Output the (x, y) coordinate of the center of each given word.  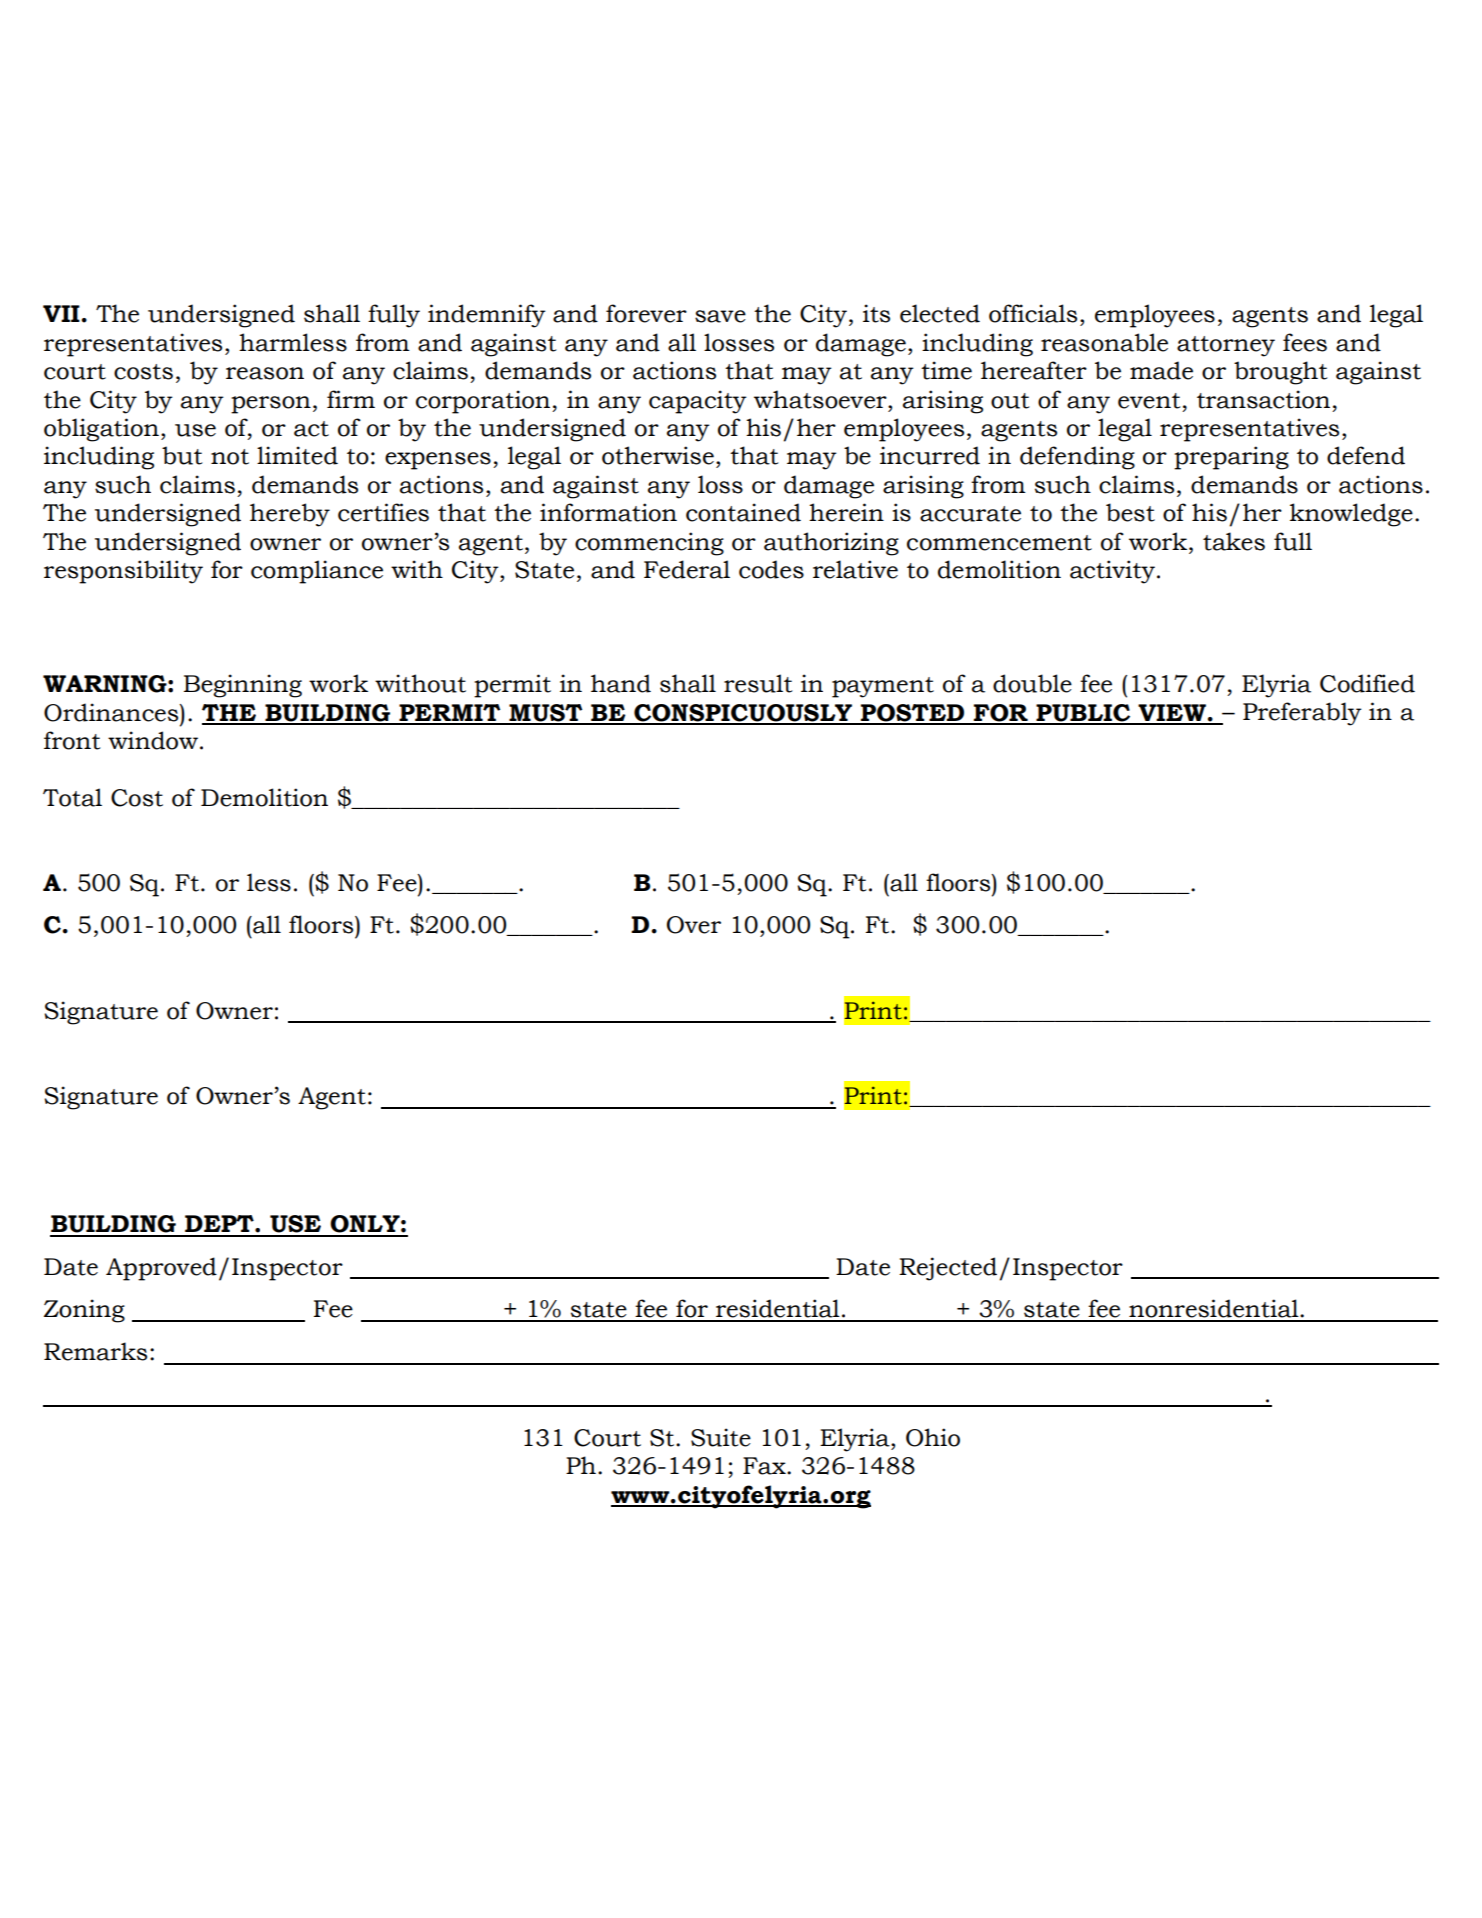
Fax (765, 1466)
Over (694, 925)
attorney (1226, 346)
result (758, 683)
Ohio (933, 1437)
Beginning (243, 686)
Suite (721, 1437)
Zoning (84, 1311)
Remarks (95, 1351)
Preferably (1302, 714)
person (271, 405)
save (720, 316)
